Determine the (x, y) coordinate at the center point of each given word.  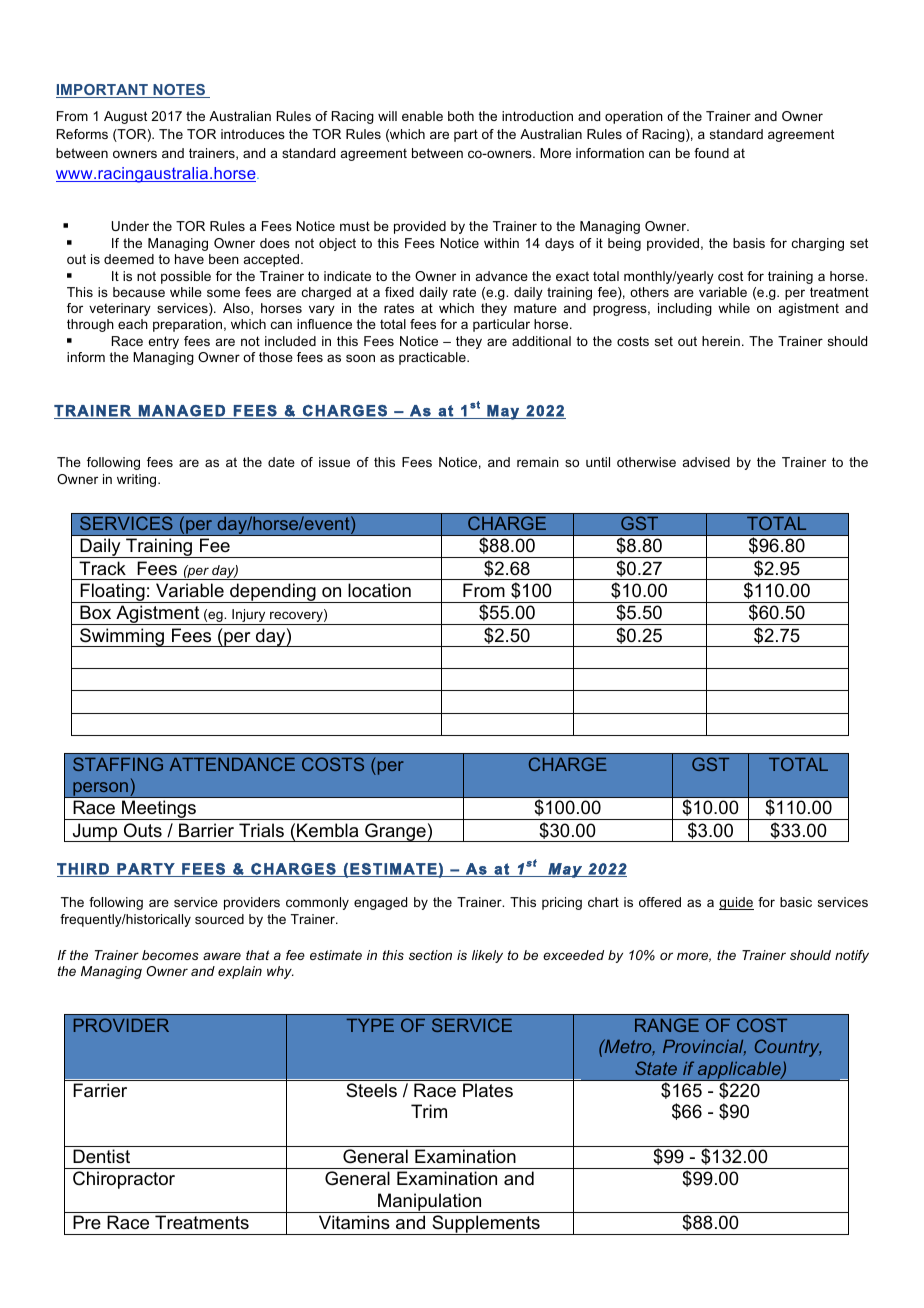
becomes (170, 955)
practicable (433, 358)
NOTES (179, 91)
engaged (380, 903)
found (711, 153)
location (379, 590)
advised (706, 462)
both (461, 116)
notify (852, 956)
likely (487, 956)
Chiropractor (124, 1180)
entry (163, 342)
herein (721, 341)
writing (138, 480)
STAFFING (118, 764)
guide (736, 903)
